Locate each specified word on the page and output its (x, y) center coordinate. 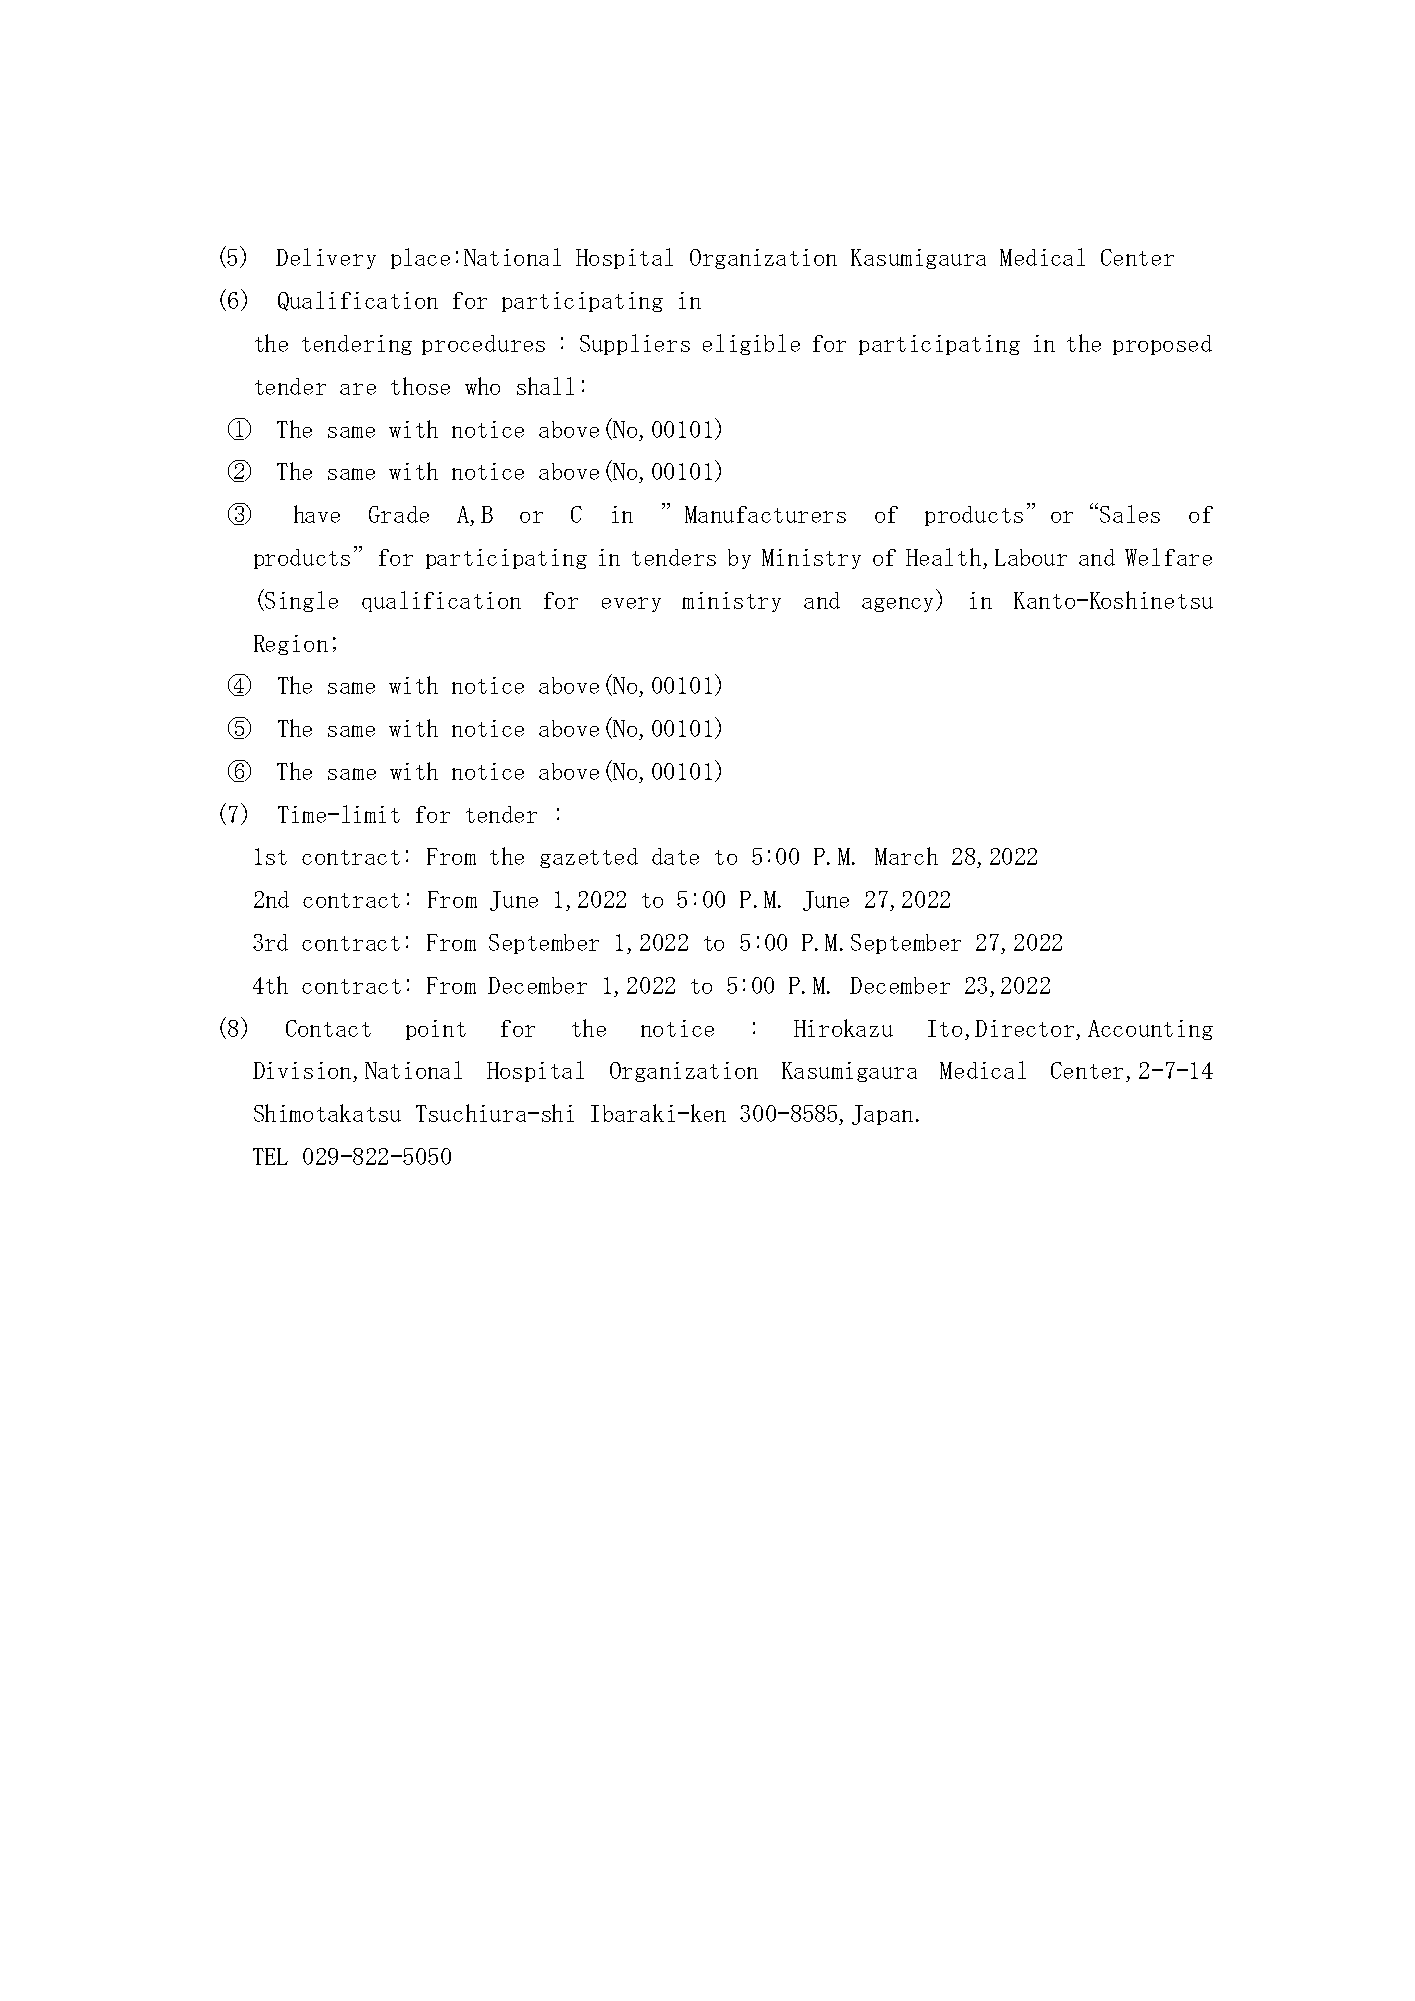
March (906, 856)
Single (301, 601)
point (436, 1030)
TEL (270, 1156)
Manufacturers (765, 514)
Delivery (326, 258)
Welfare (1168, 557)
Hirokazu (843, 1028)
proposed (1162, 345)
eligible (751, 344)
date (675, 856)
